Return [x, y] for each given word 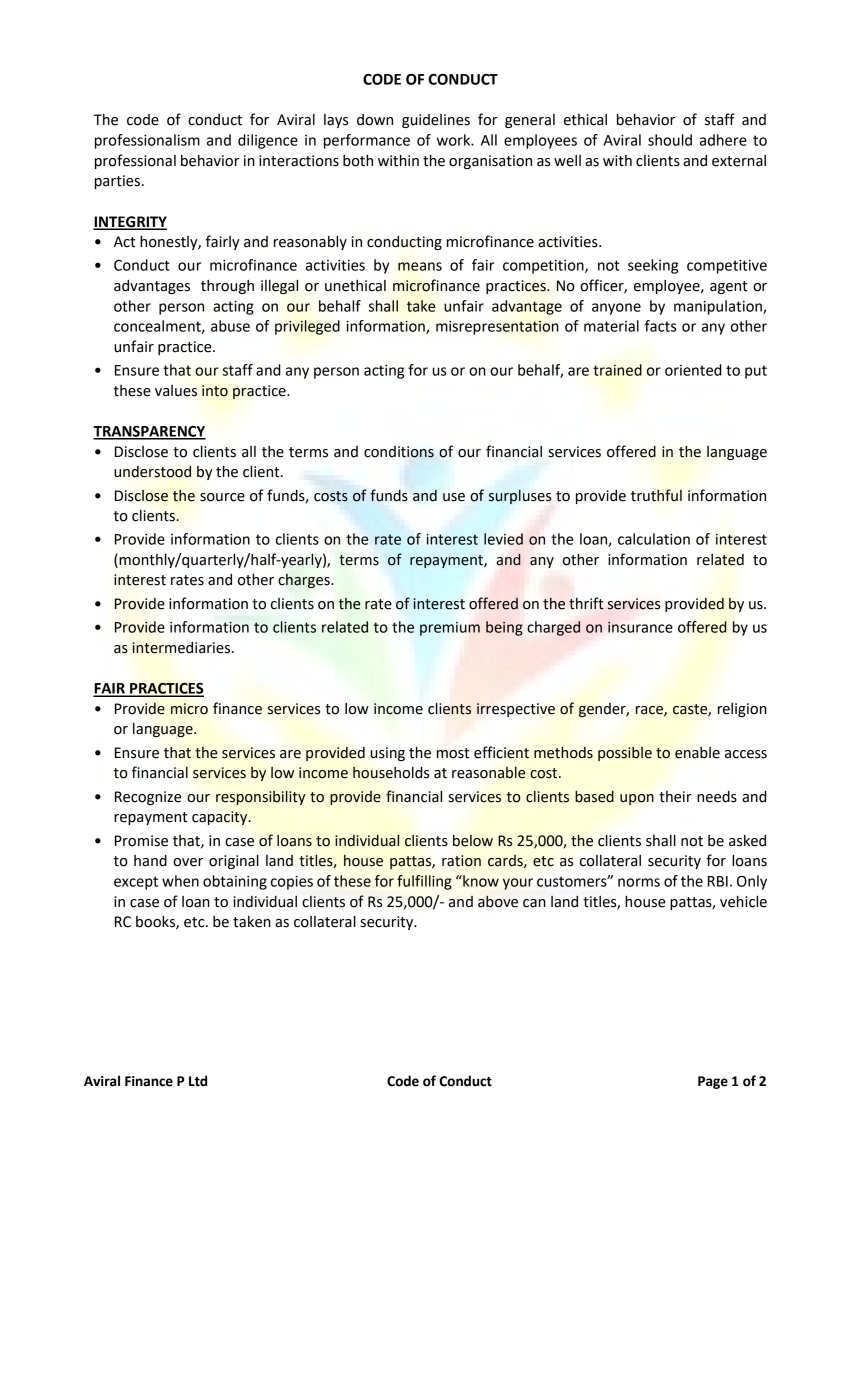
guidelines [436, 121]
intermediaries [182, 648]
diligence [268, 141]
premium [450, 629]
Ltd [198, 1081]
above [498, 902]
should [670, 140]
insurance [640, 627]
